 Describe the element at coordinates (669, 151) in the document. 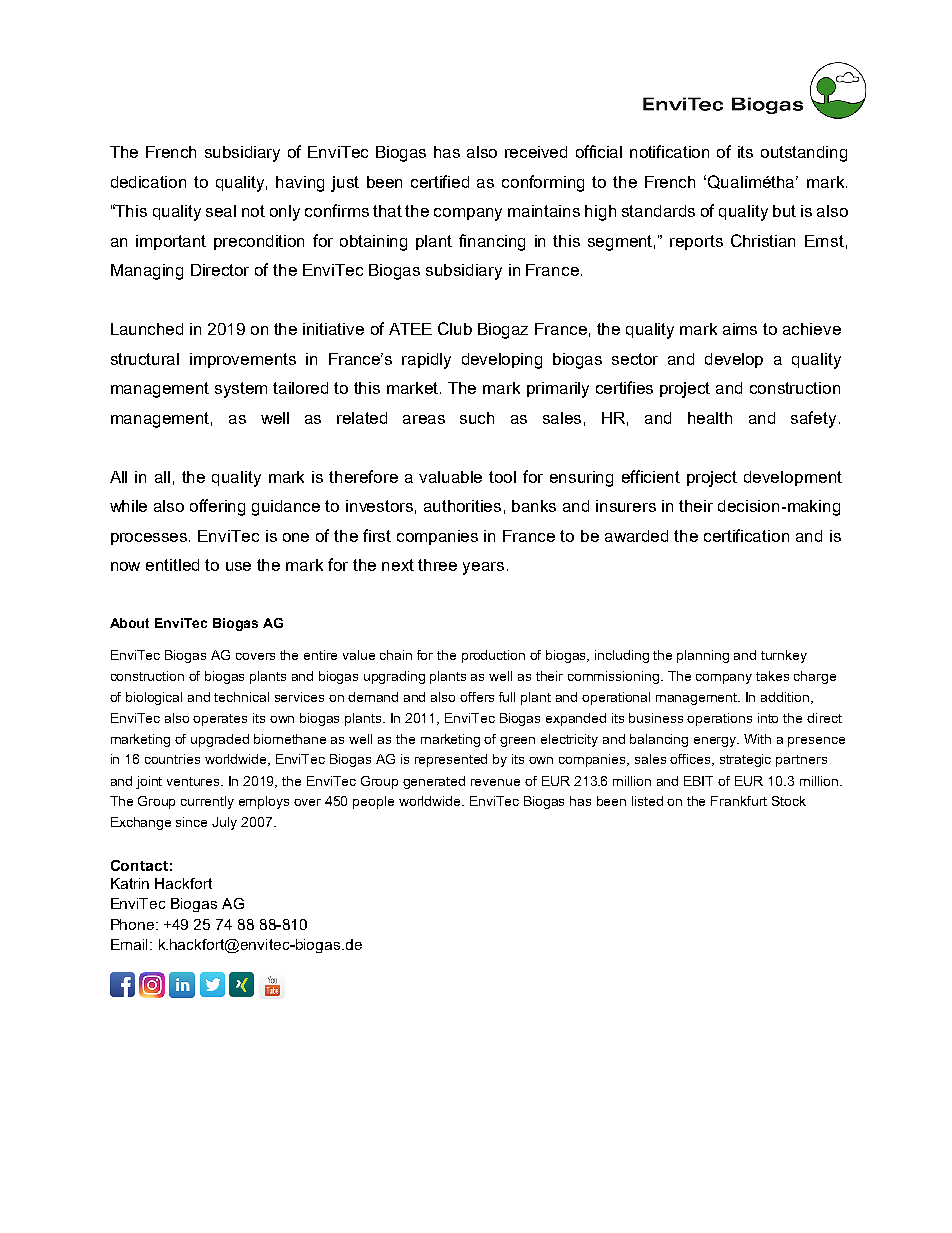

I see `notification` at that location.
